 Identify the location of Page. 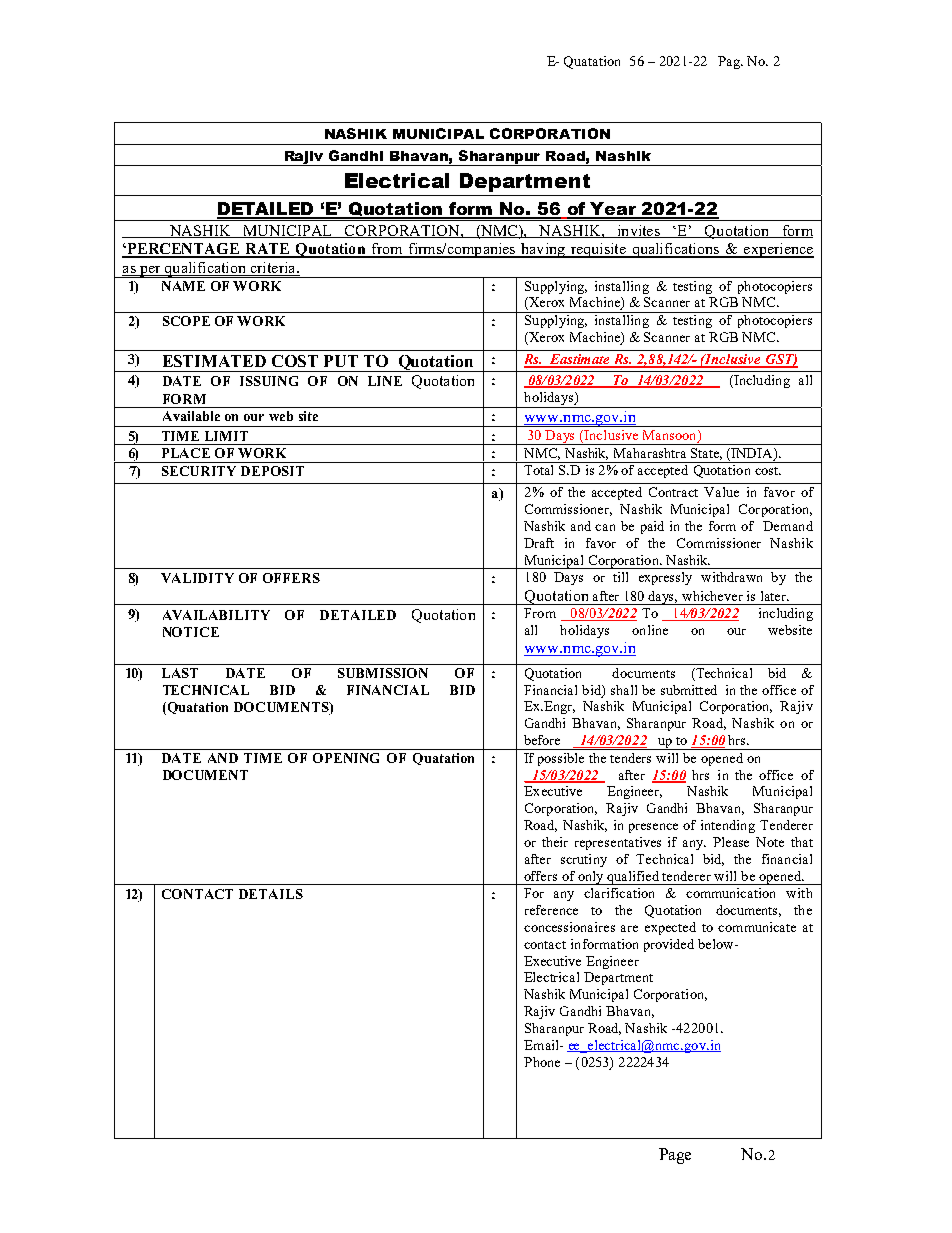
(675, 1156).
